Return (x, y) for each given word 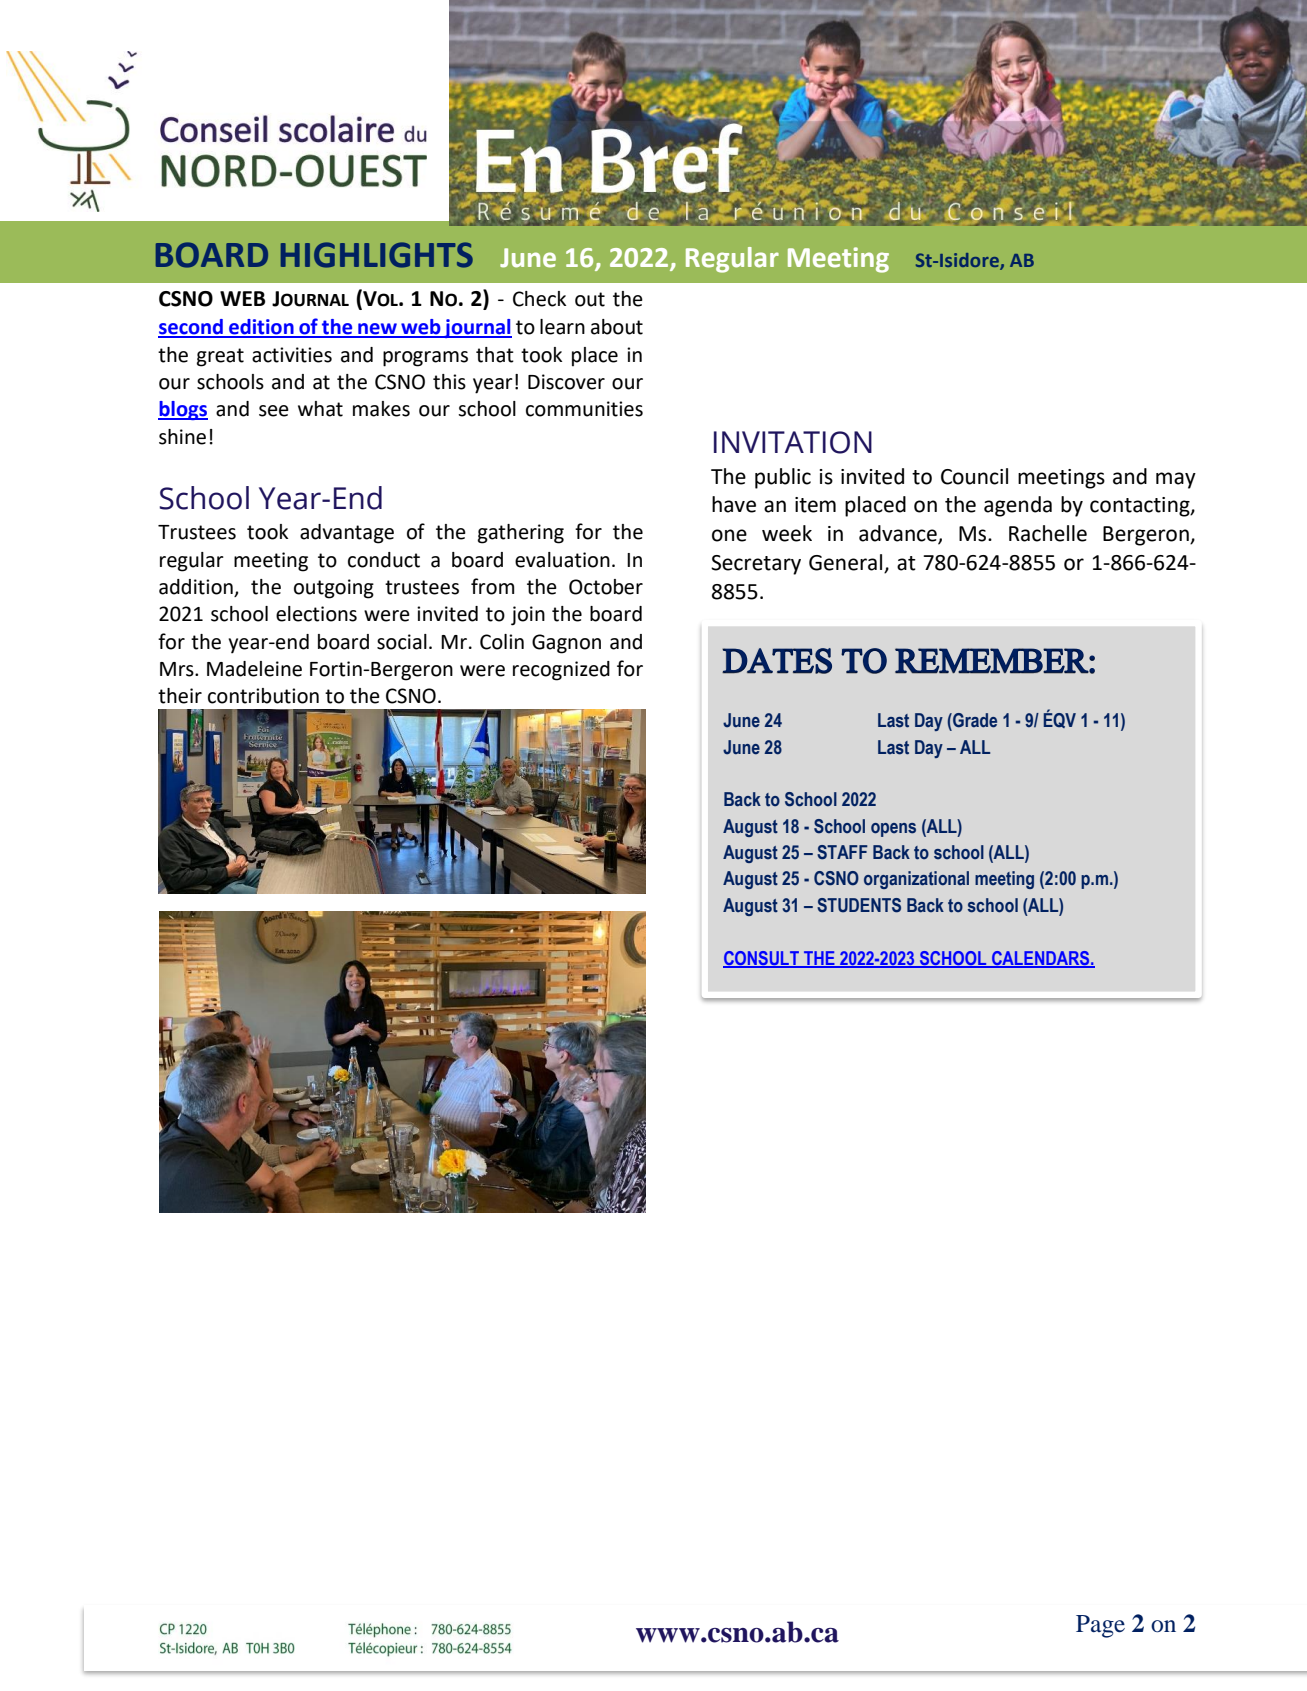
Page (1100, 1626)
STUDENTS (859, 905)
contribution (263, 696)
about (617, 327)
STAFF (842, 852)
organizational (916, 880)
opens (893, 830)
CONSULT (762, 959)
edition (261, 328)
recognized (561, 671)
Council (974, 476)
